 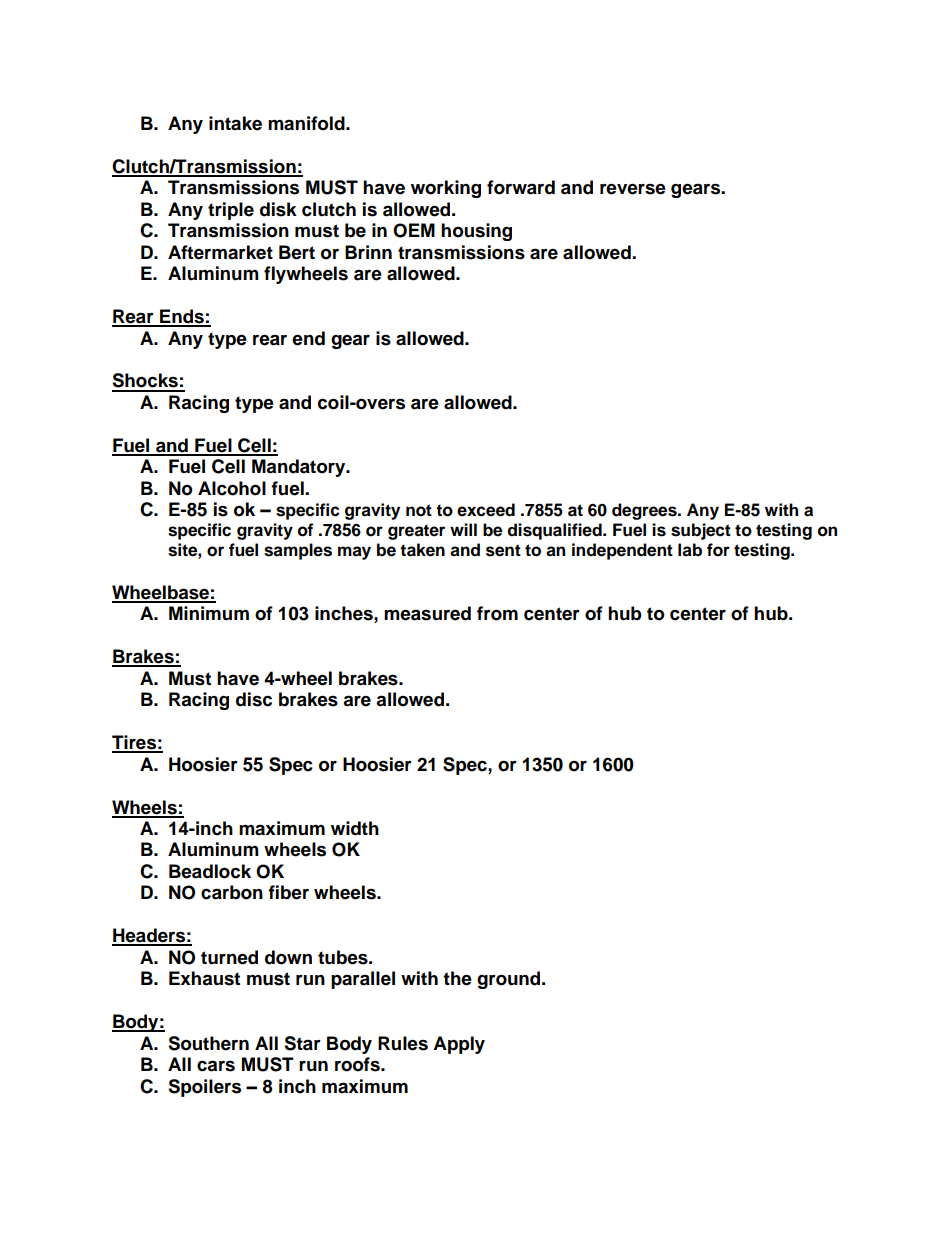 What do you see at coordinates (235, 123) in the page?
I see `intake` at bounding box center [235, 123].
